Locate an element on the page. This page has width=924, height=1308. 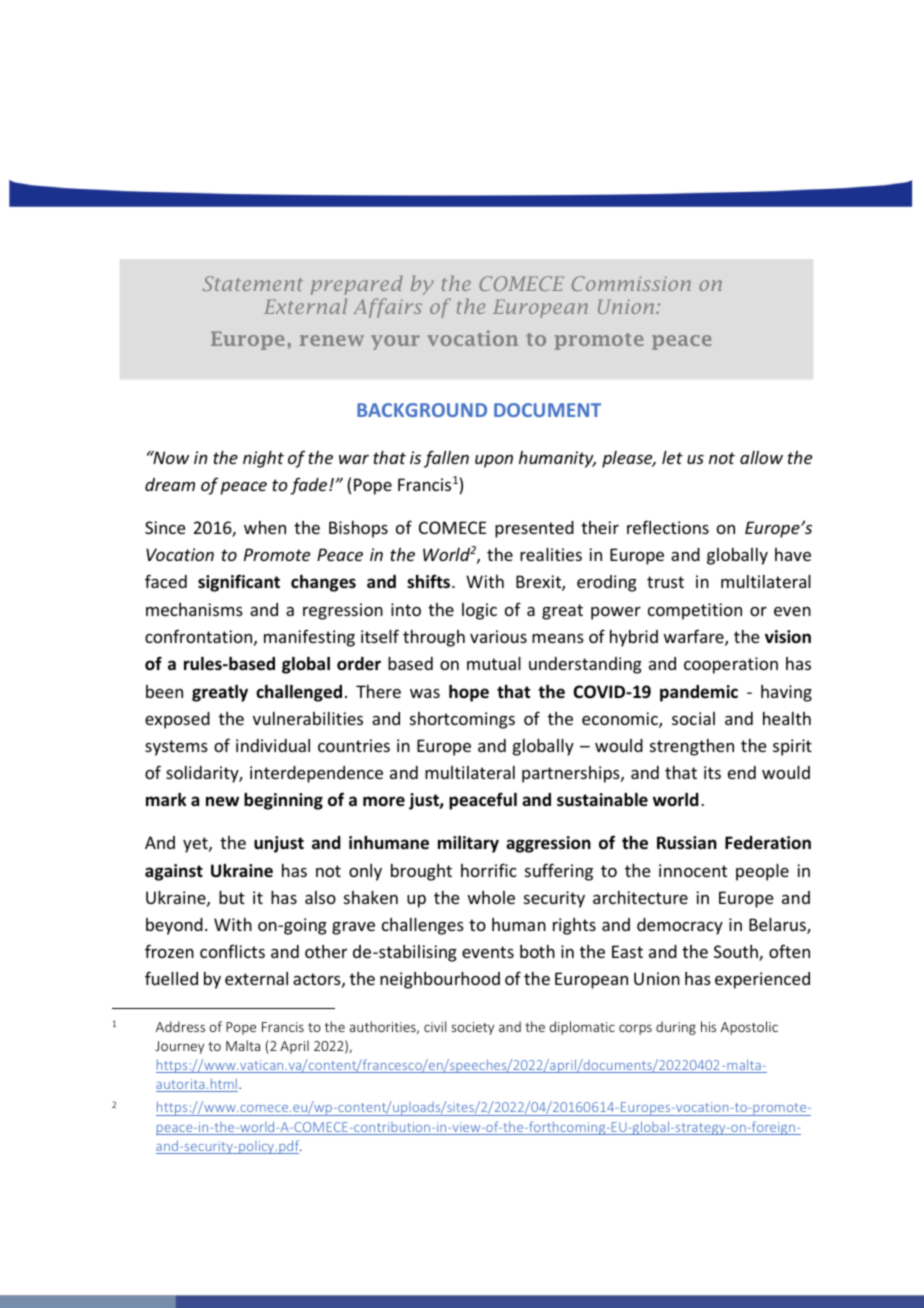
presented is located at coordinates (534, 529).
